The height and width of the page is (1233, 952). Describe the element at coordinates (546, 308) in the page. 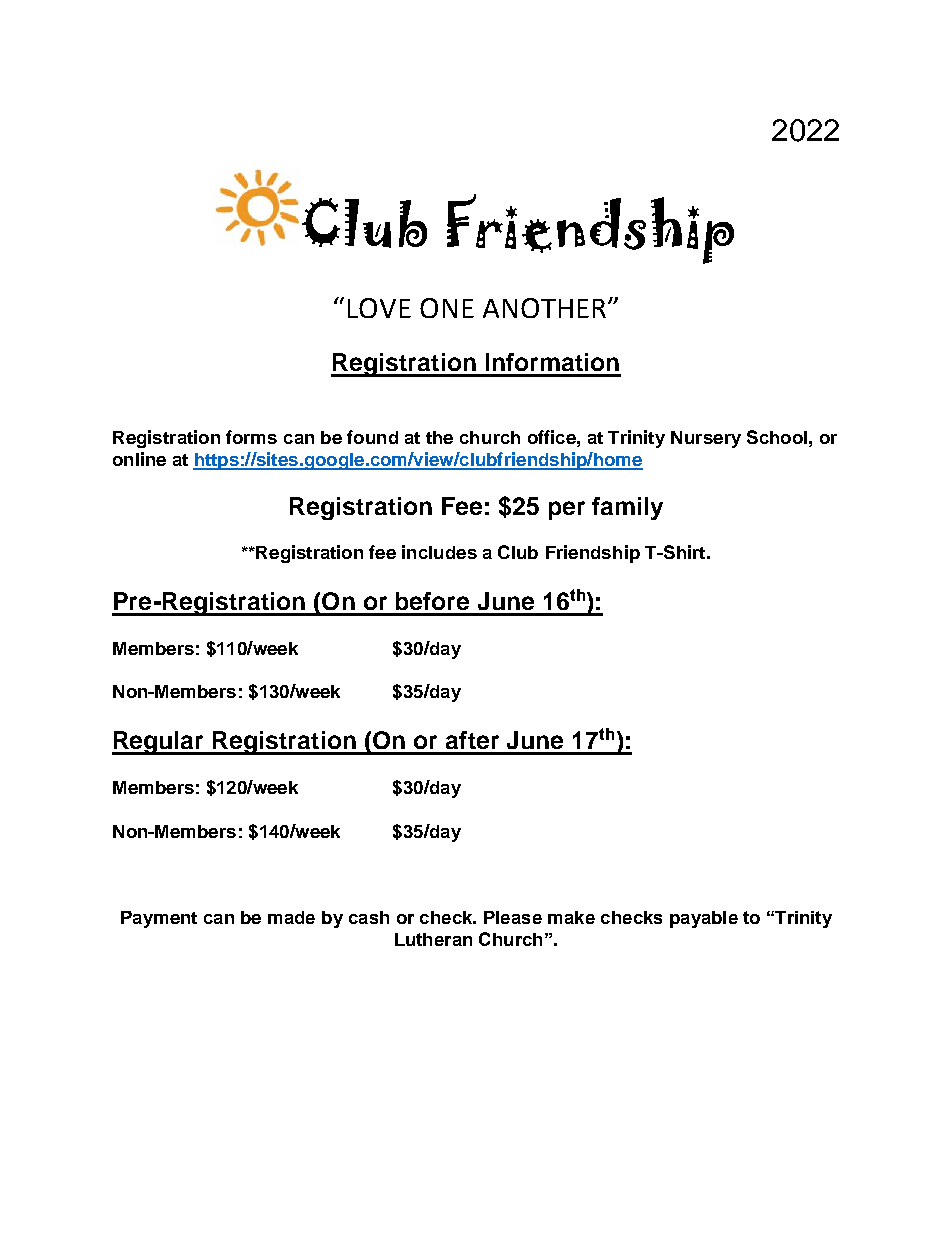

I see `ANOTHER` at that location.
